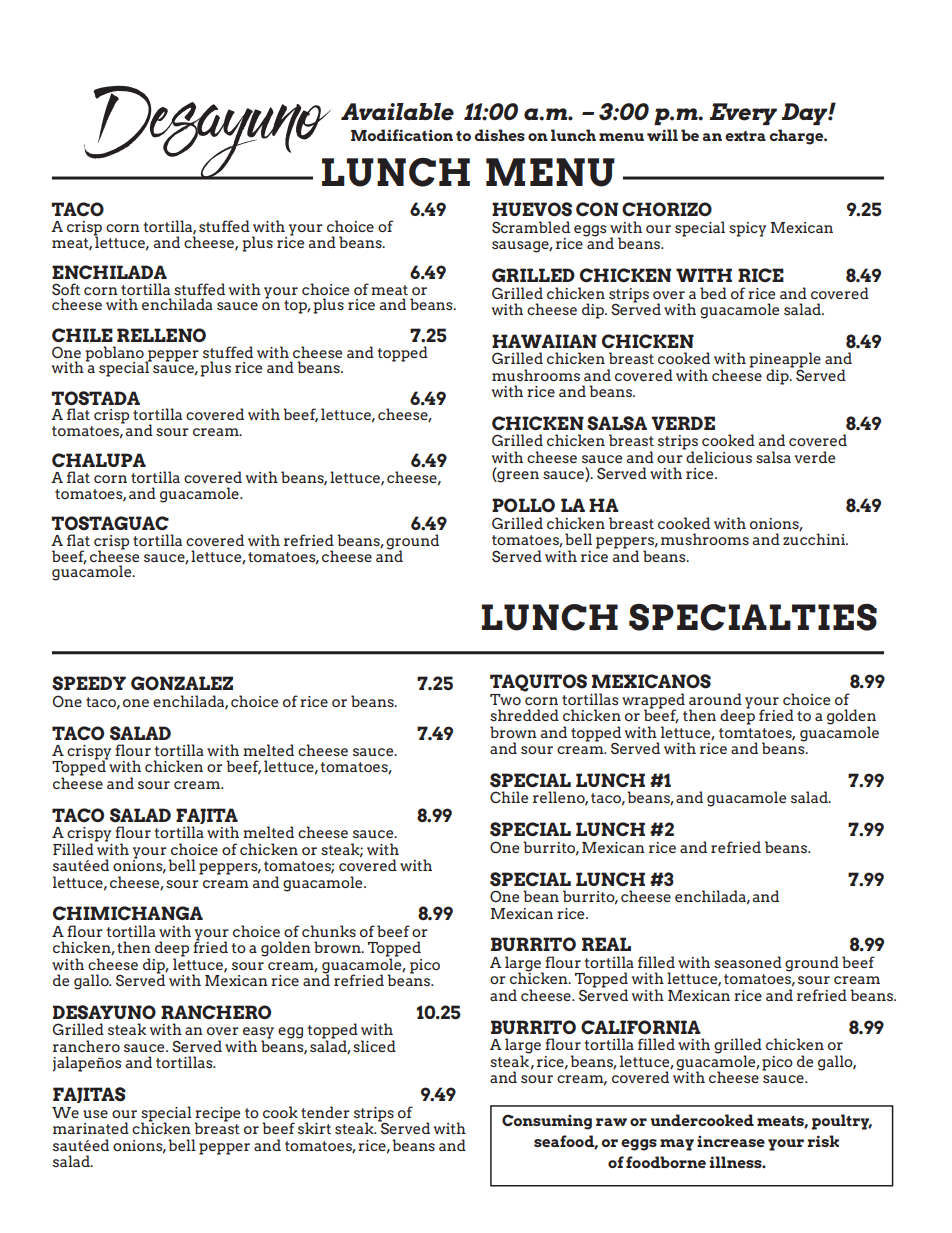 Image resolution: width=952 pixels, height=1233 pixels. What do you see at coordinates (115, 354) in the document?
I see `poblano` at bounding box center [115, 354].
